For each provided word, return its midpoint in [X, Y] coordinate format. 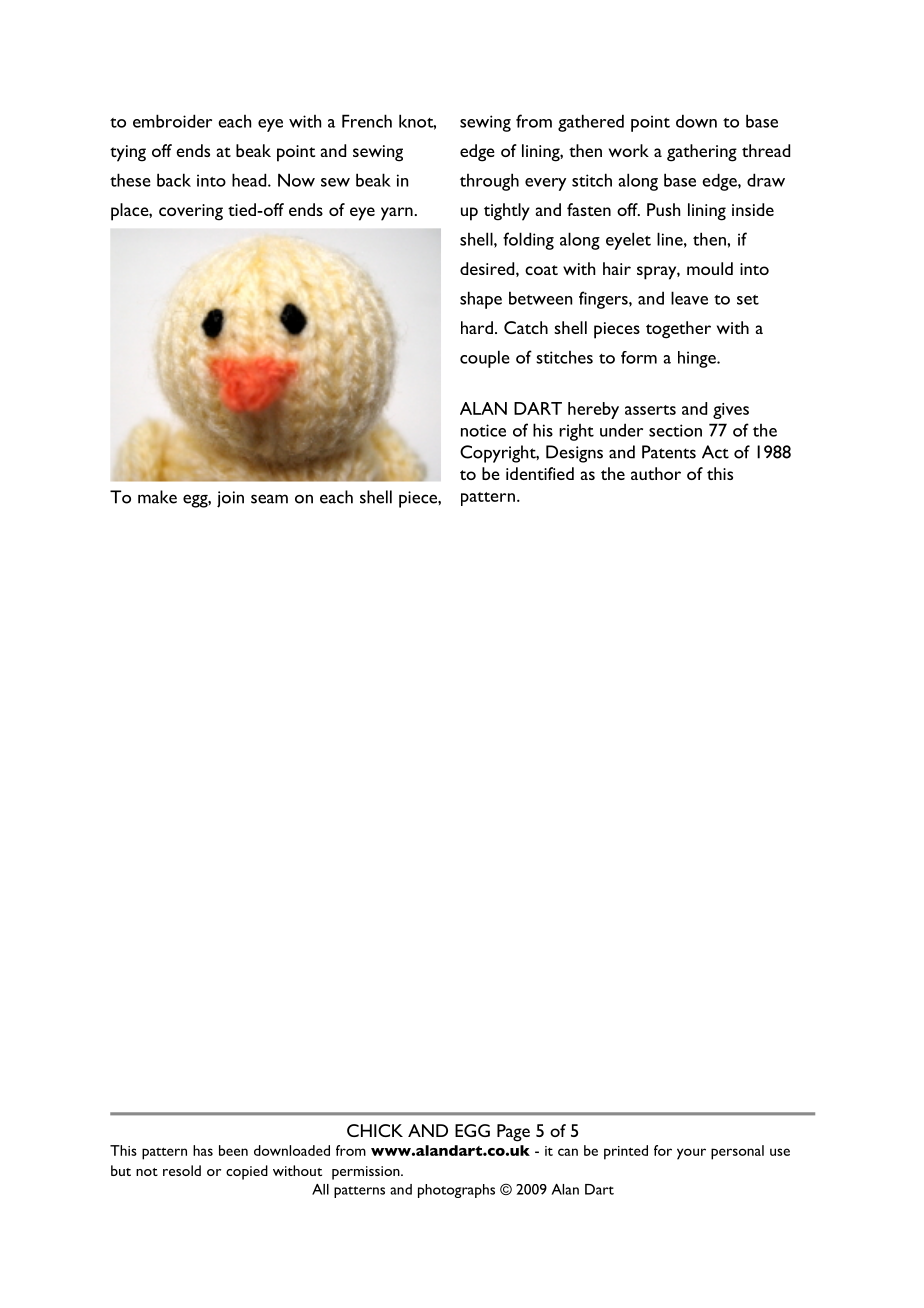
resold [182, 1170]
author [656, 473]
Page [513, 1133]
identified [540, 473]
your [691, 1154]
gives [731, 411]
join [230, 499]
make [157, 497]
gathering [702, 153]
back [174, 180]
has [203, 1150]
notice [483, 430]
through [489, 182]
